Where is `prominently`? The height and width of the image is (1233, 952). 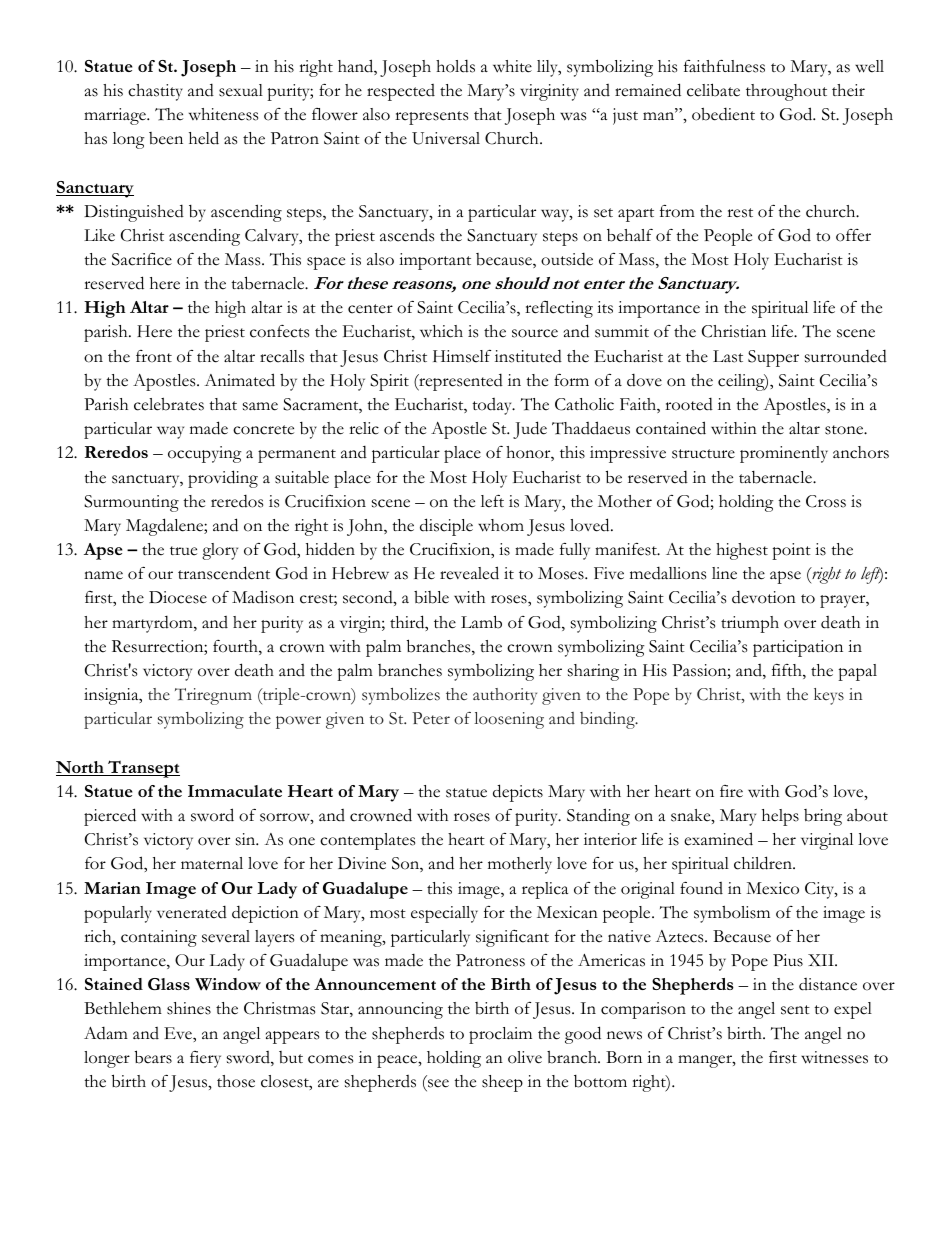 prominently is located at coordinates (784, 454).
